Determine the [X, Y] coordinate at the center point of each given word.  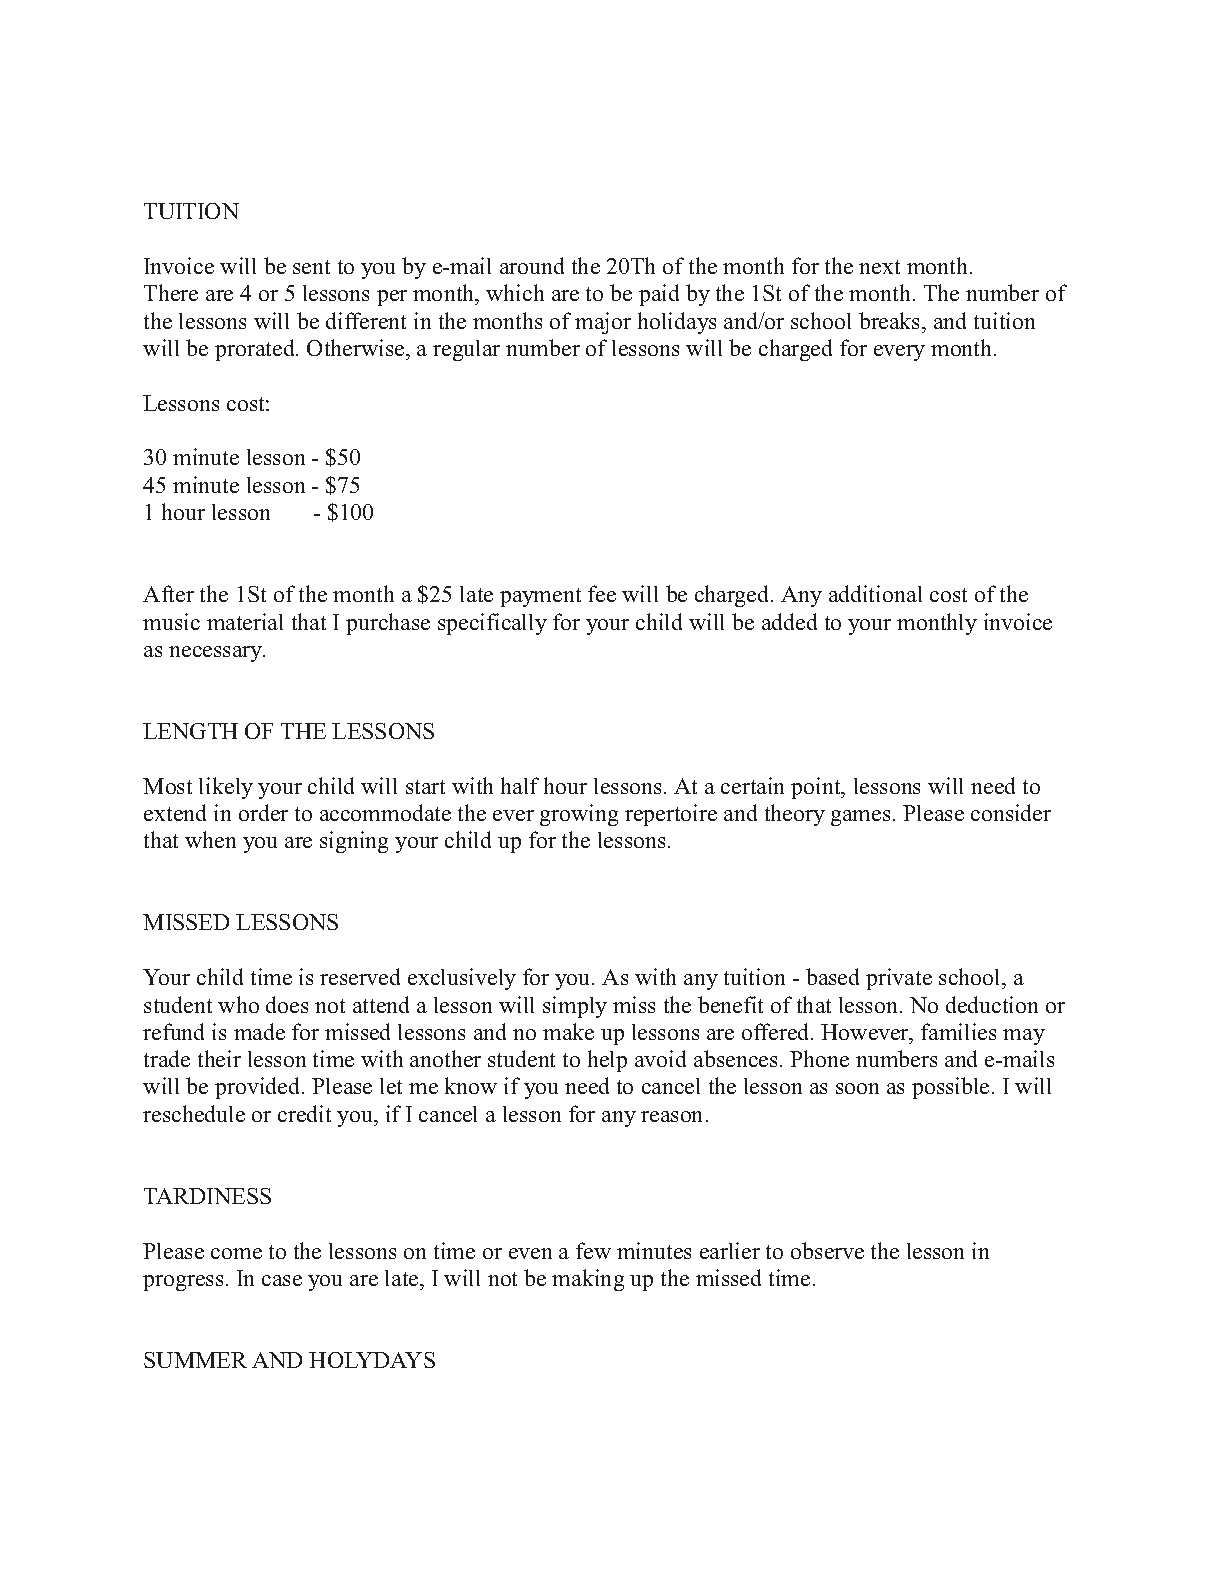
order [263, 812]
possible [950, 1088]
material [245, 621]
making [588, 1280]
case [282, 1280]
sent [311, 267]
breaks [891, 320]
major [603, 323]
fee [602, 593]
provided [259, 1088]
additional [875, 593]
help [607, 1061]
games [860, 818]
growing [579, 815]
